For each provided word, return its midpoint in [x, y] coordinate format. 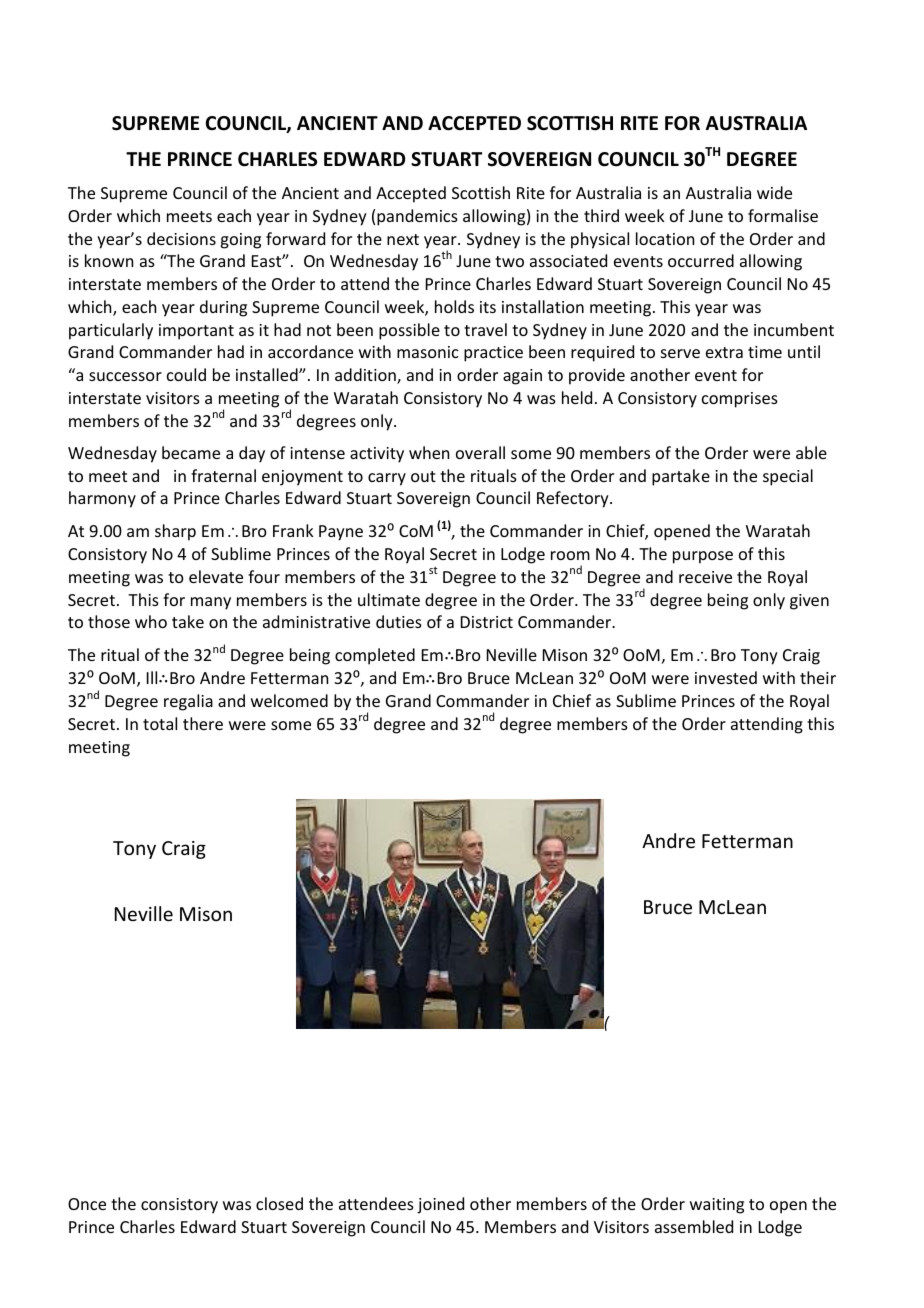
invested [726, 677]
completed [375, 656]
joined [440, 1205]
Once [87, 1204]
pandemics [417, 217]
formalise [783, 215]
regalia [188, 702]
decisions [181, 238]
